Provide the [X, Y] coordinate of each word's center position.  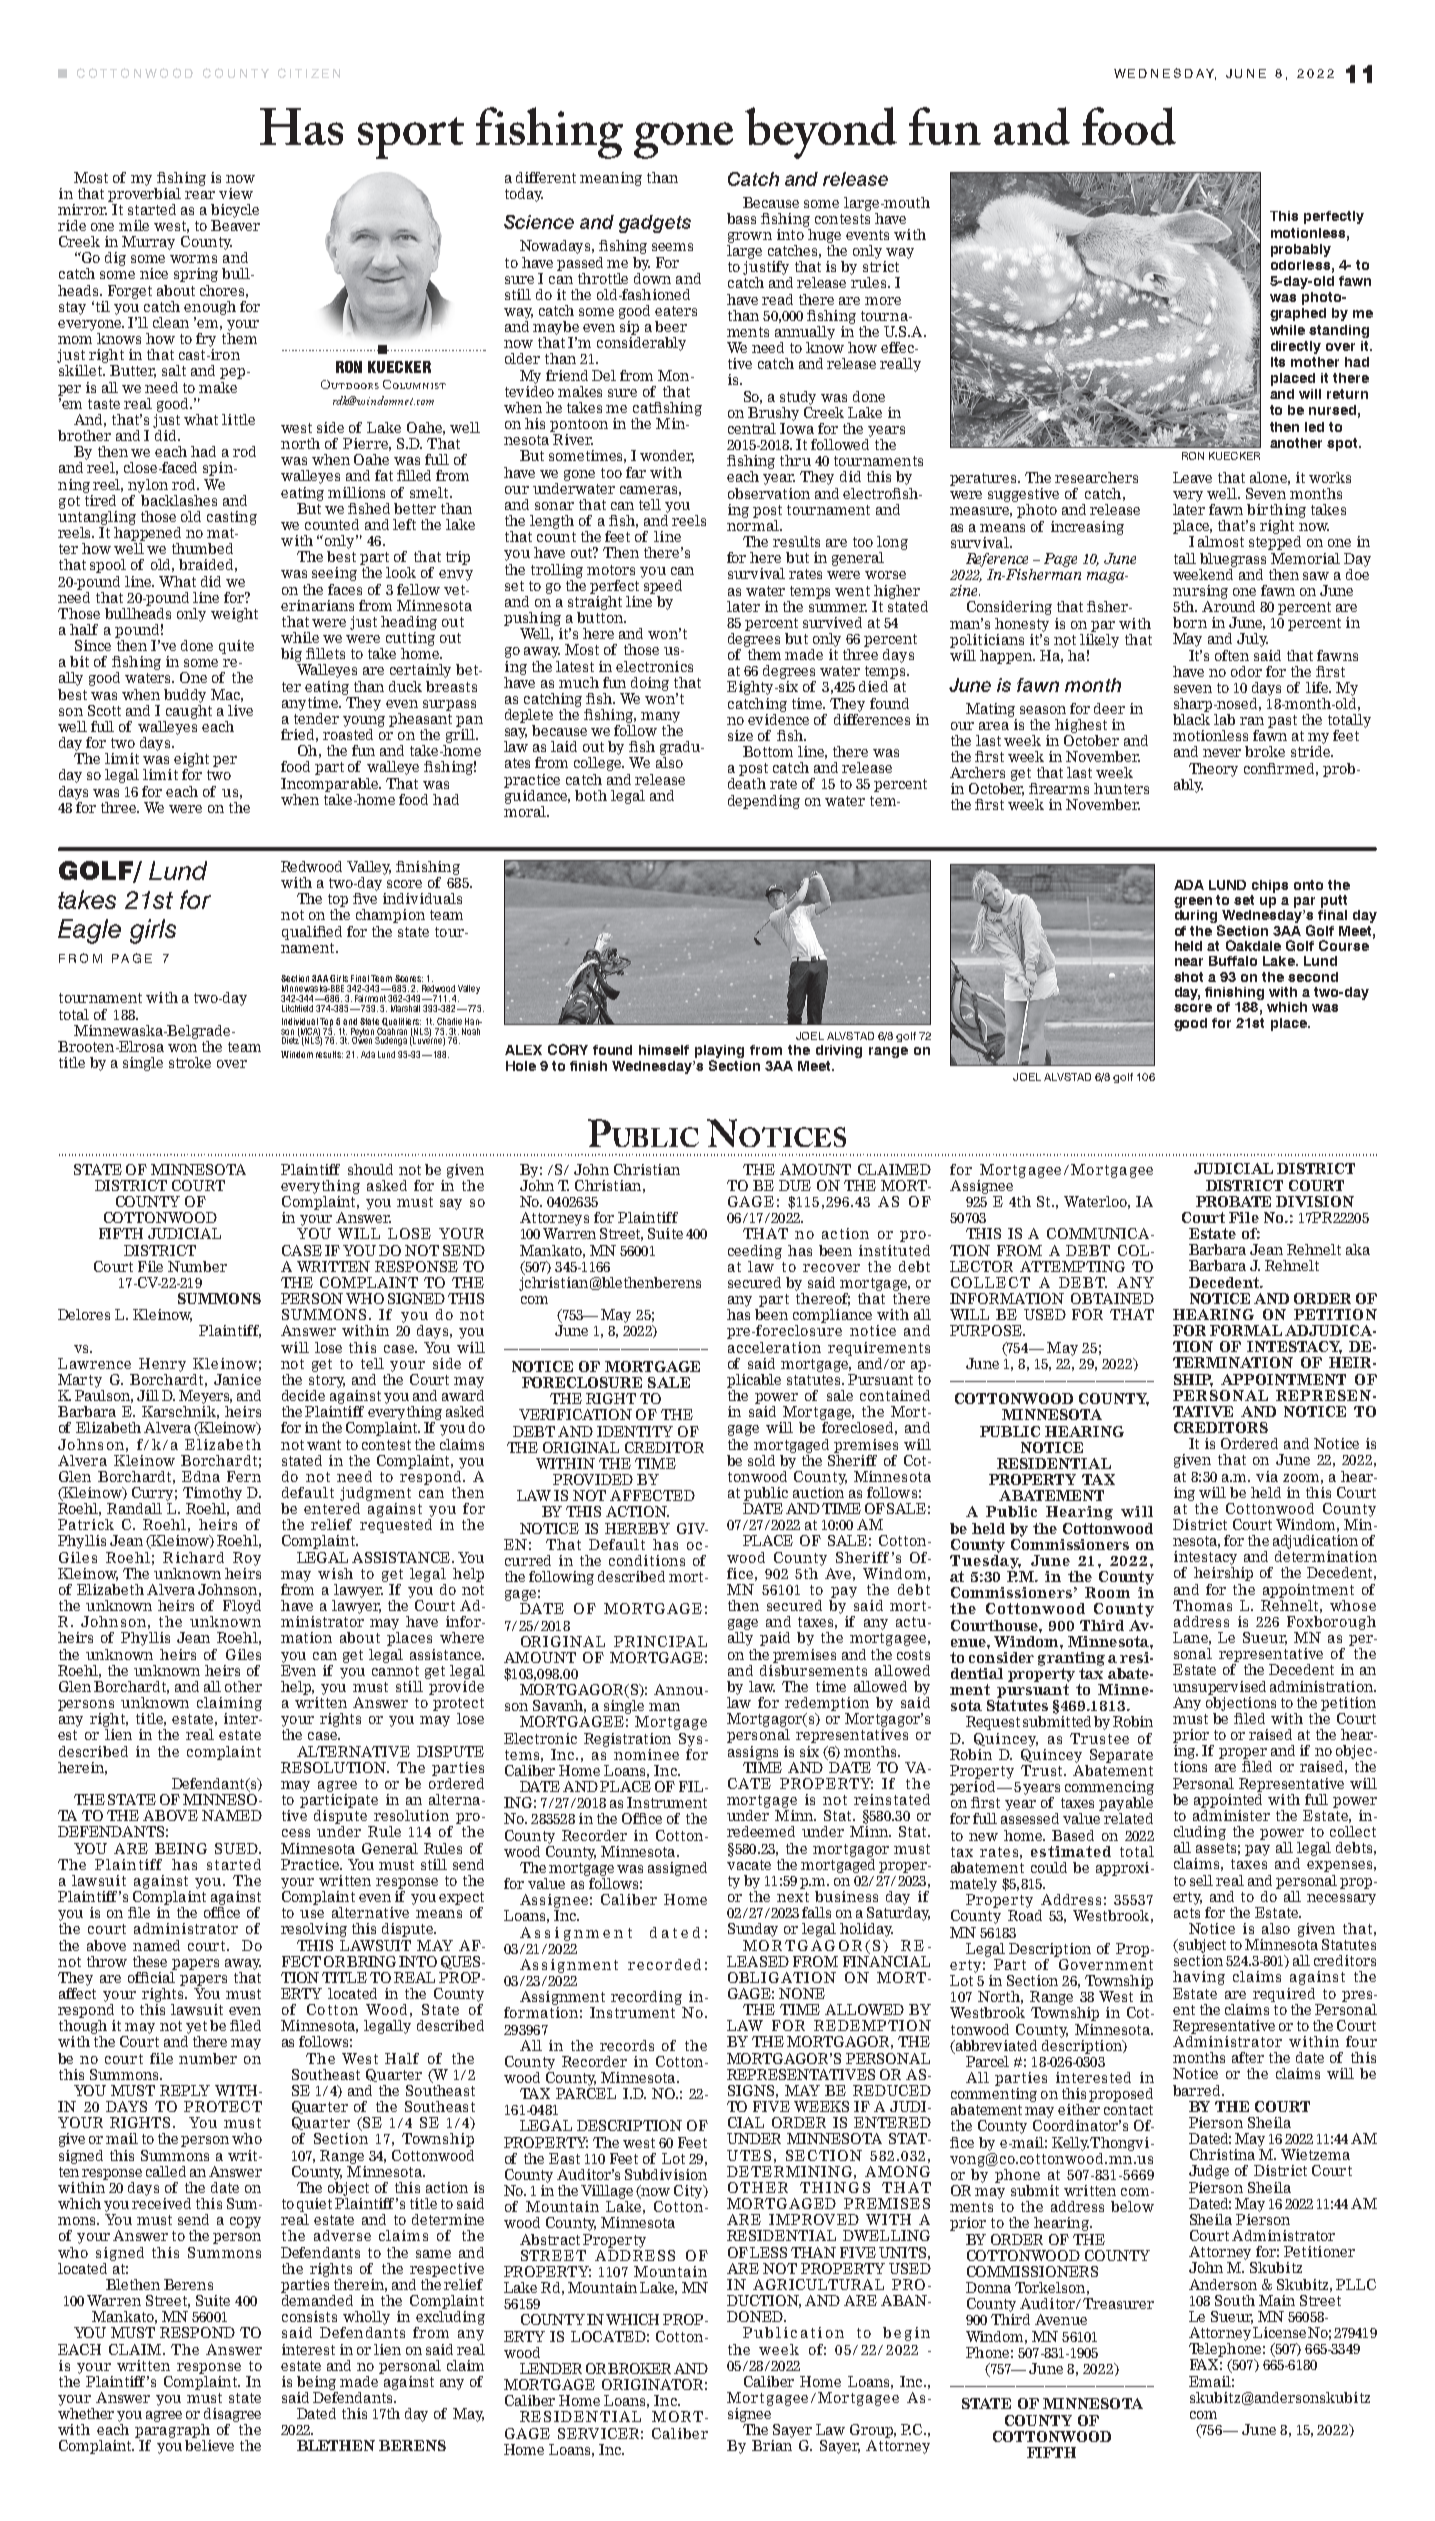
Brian [772, 2445]
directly [1296, 347]
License [1279, 2332]
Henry [162, 1365]
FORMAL [1246, 1330]
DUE [795, 1185]
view [236, 193]
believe [209, 2445]
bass [741, 218]
